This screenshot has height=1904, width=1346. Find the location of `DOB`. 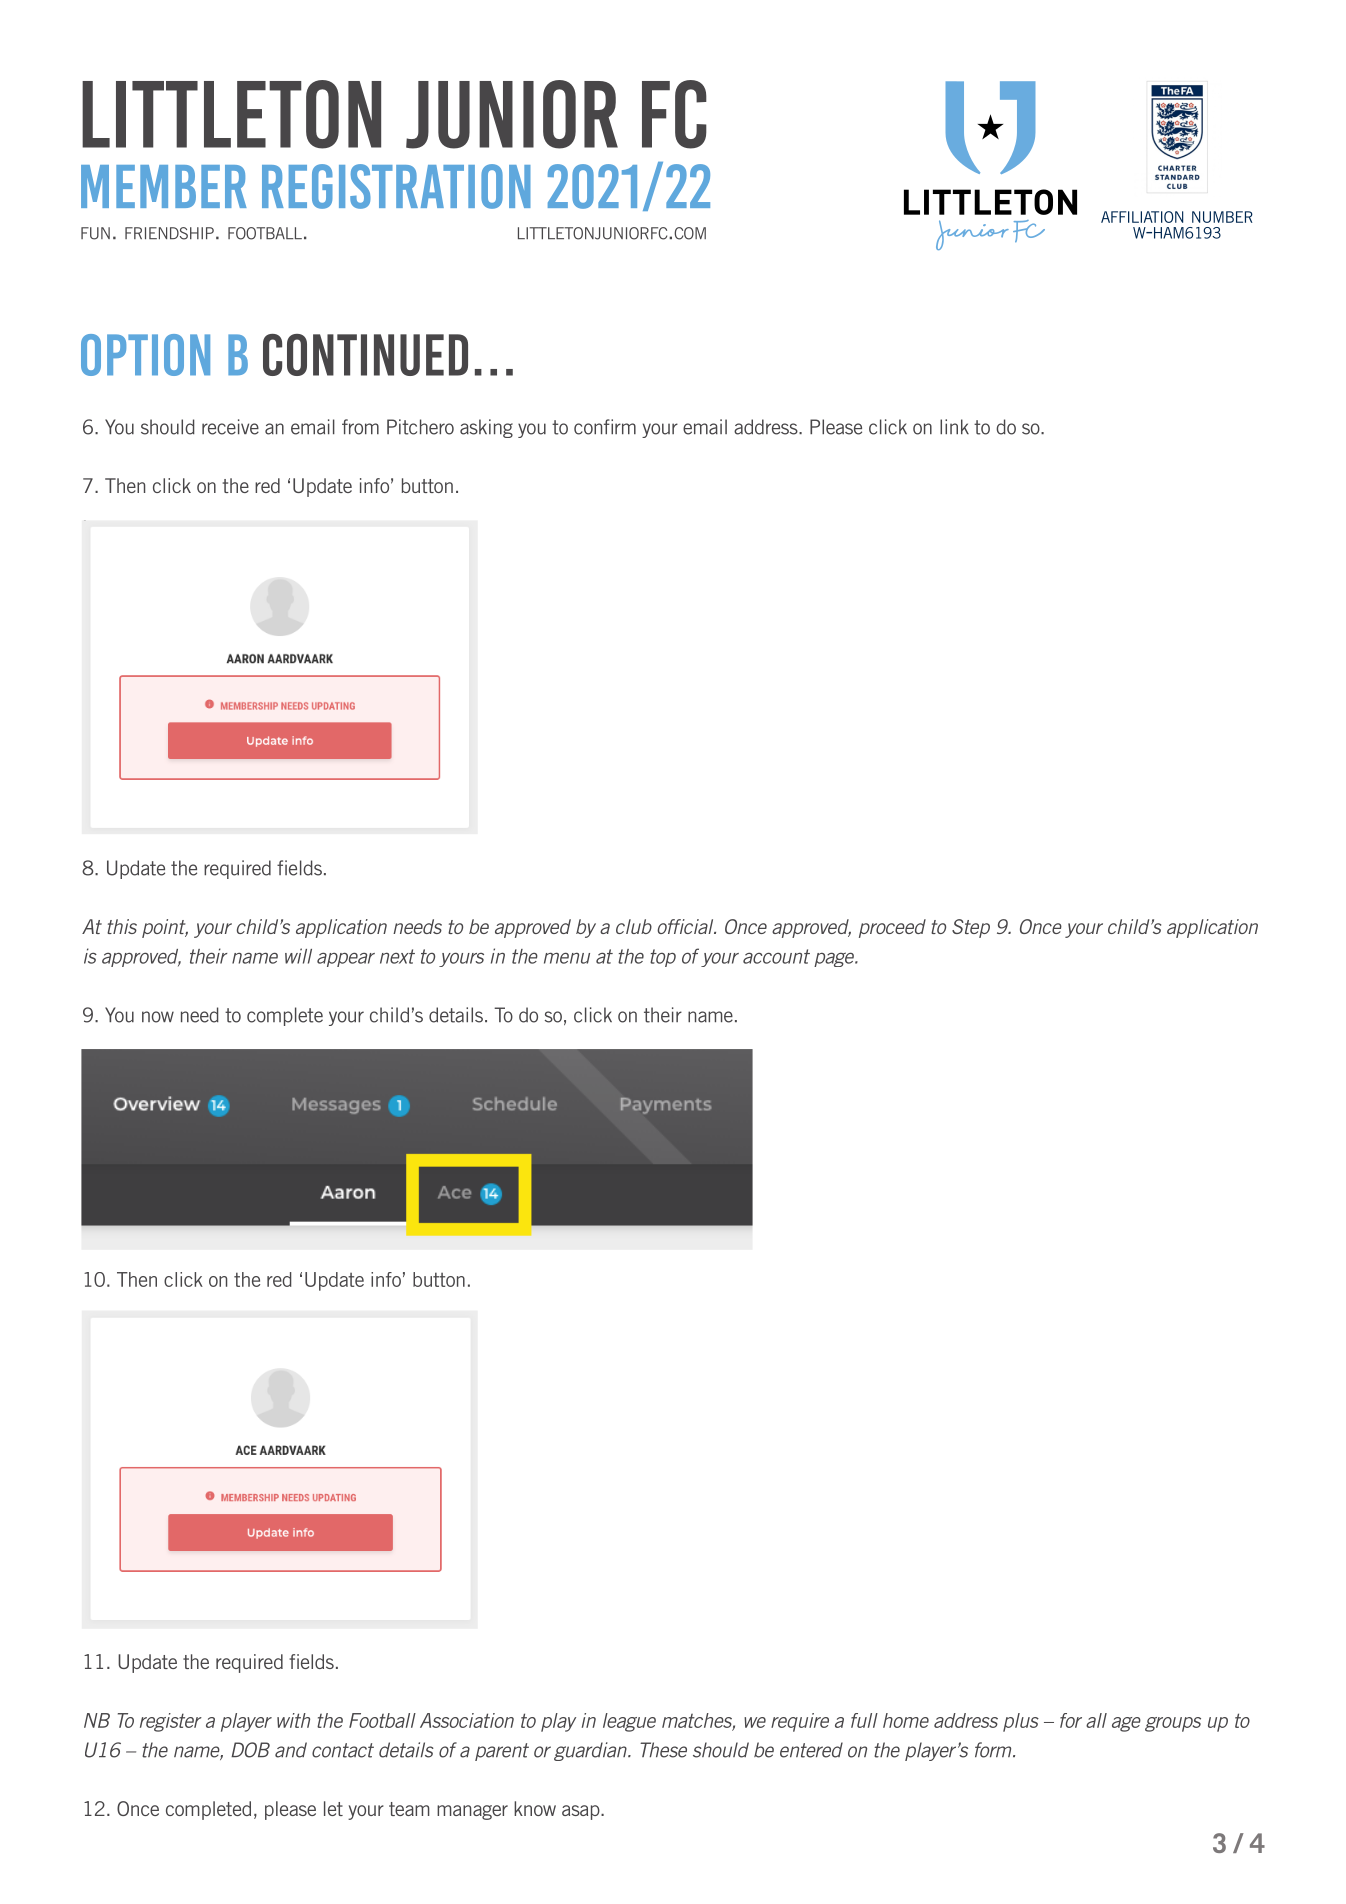

DOB is located at coordinates (250, 1750).
